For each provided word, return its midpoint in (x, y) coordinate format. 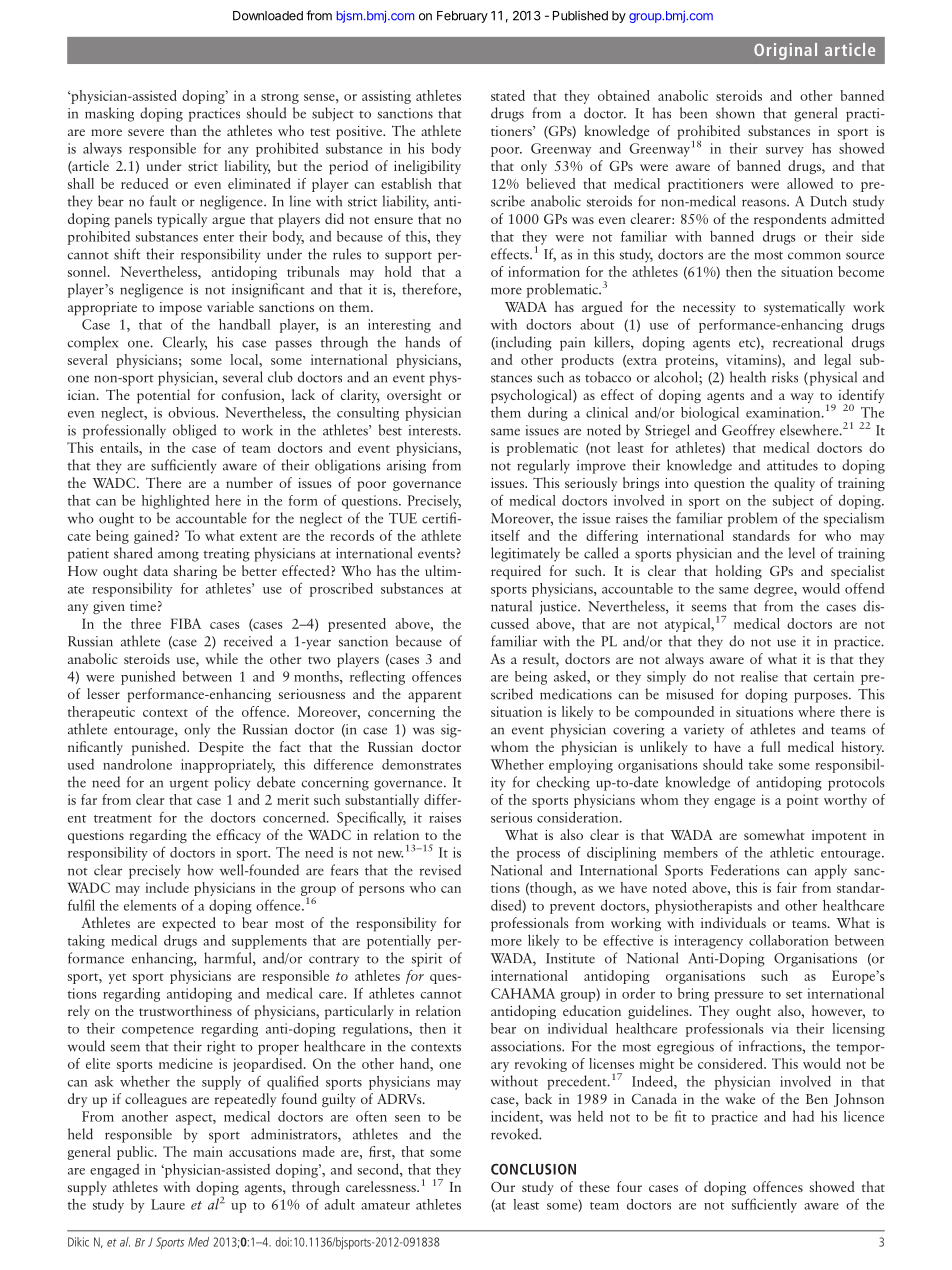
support (408, 257)
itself (505, 535)
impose (180, 309)
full (770, 746)
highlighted (175, 502)
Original (785, 51)
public (136, 1153)
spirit (427, 960)
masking (109, 114)
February (462, 17)
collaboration (788, 940)
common (814, 256)
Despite (221, 749)
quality (794, 484)
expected (189, 924)
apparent (434, 697)
